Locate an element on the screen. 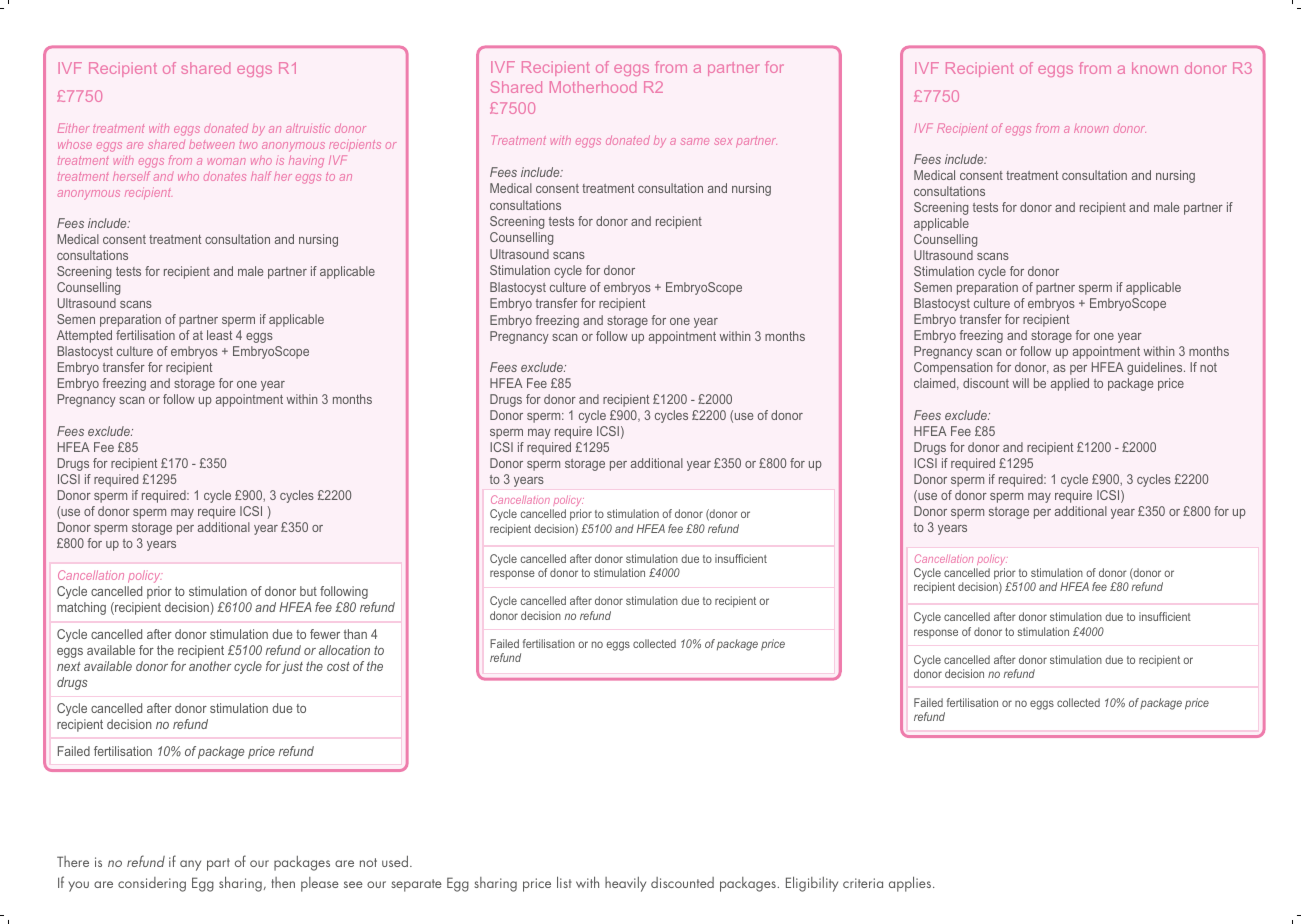  between is located at coordinates (212, 145).
